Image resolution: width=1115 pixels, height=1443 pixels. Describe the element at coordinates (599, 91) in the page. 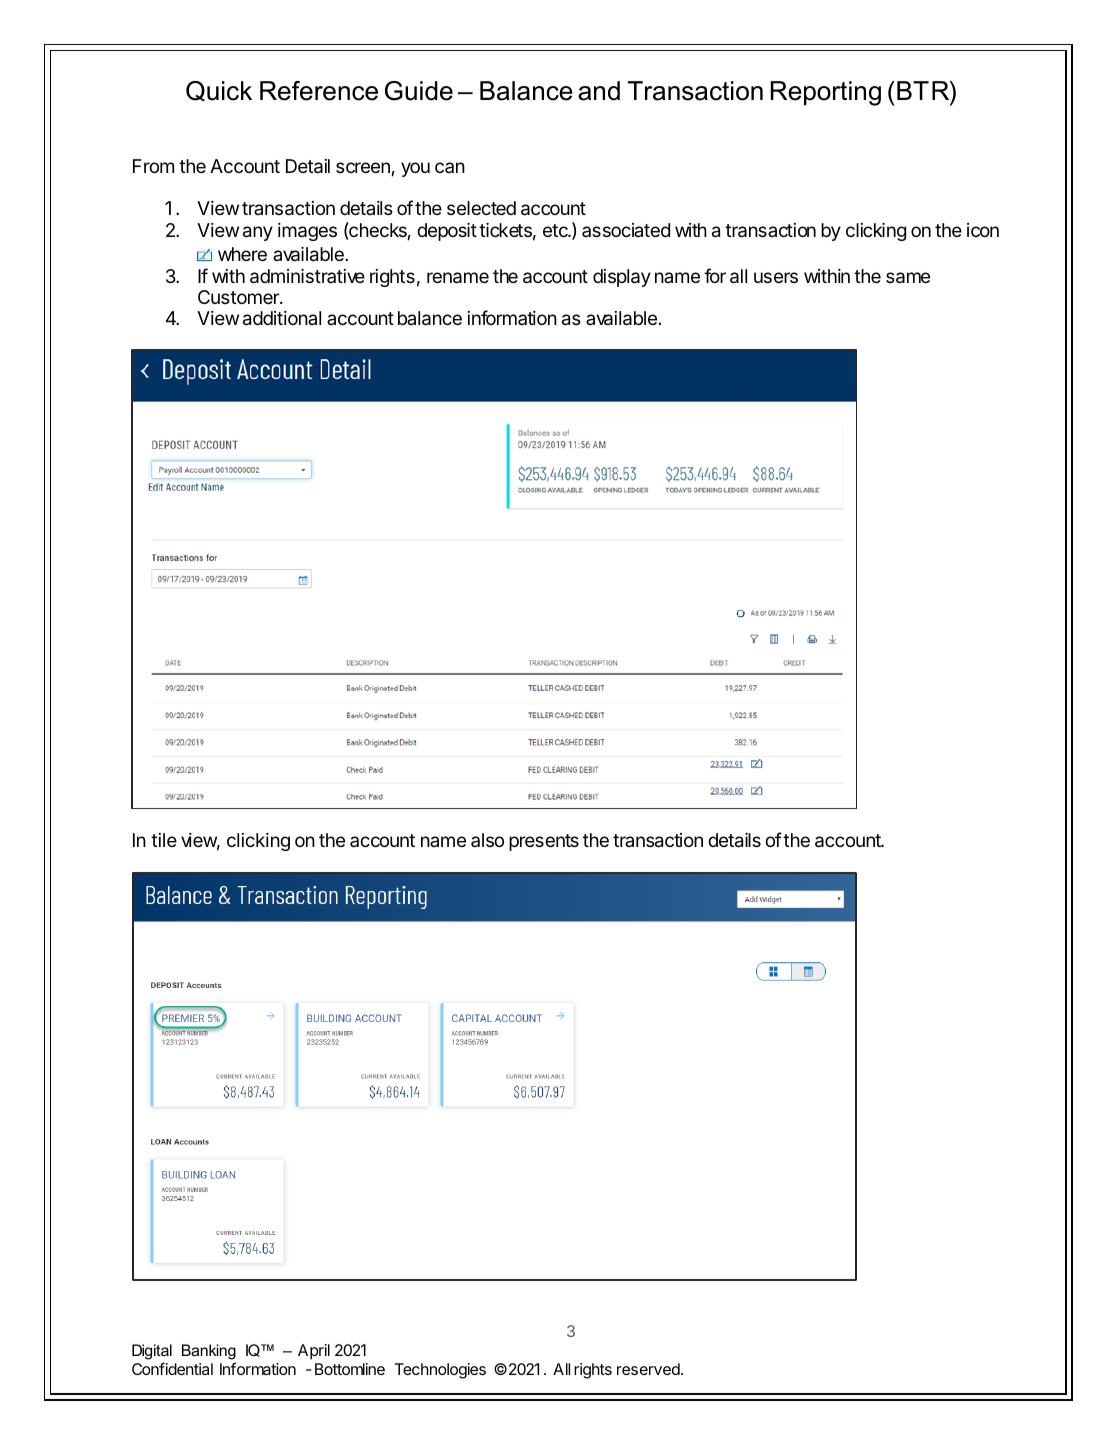

I see `and` at that location.
